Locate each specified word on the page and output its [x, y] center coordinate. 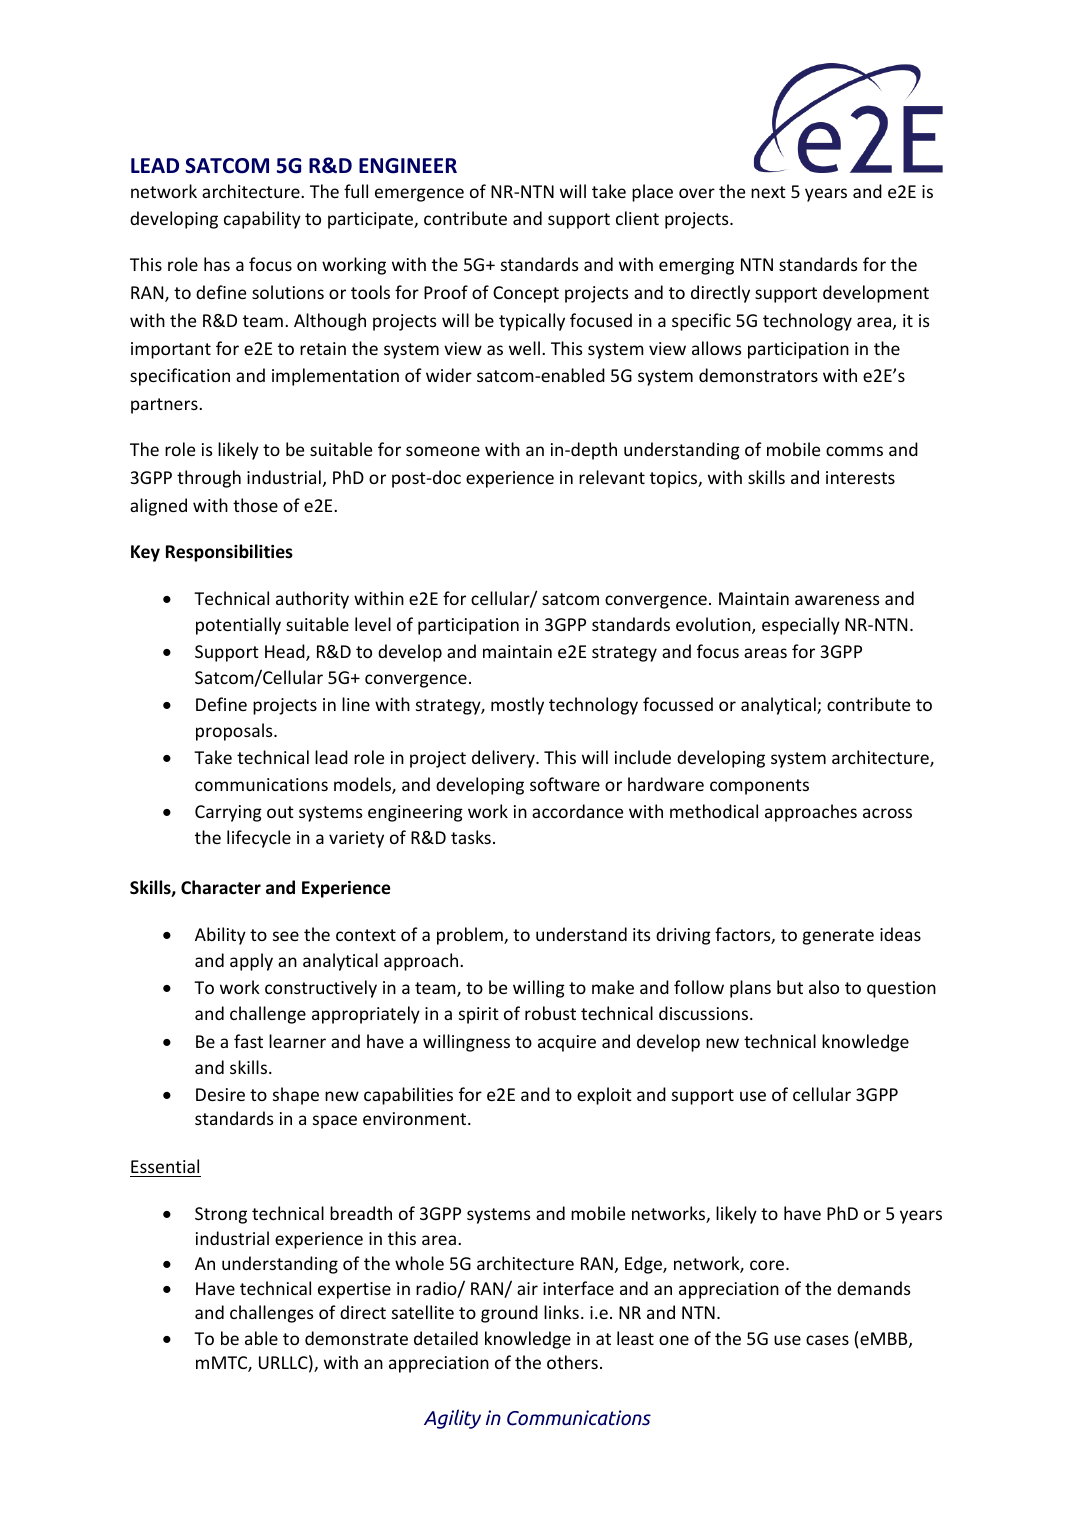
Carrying [228, 813]
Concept [526, 294]
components [759, 787]
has [217, 264]
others [572, 1362]
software [565, 784]
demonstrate [356, 1338]
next [768, 192]
